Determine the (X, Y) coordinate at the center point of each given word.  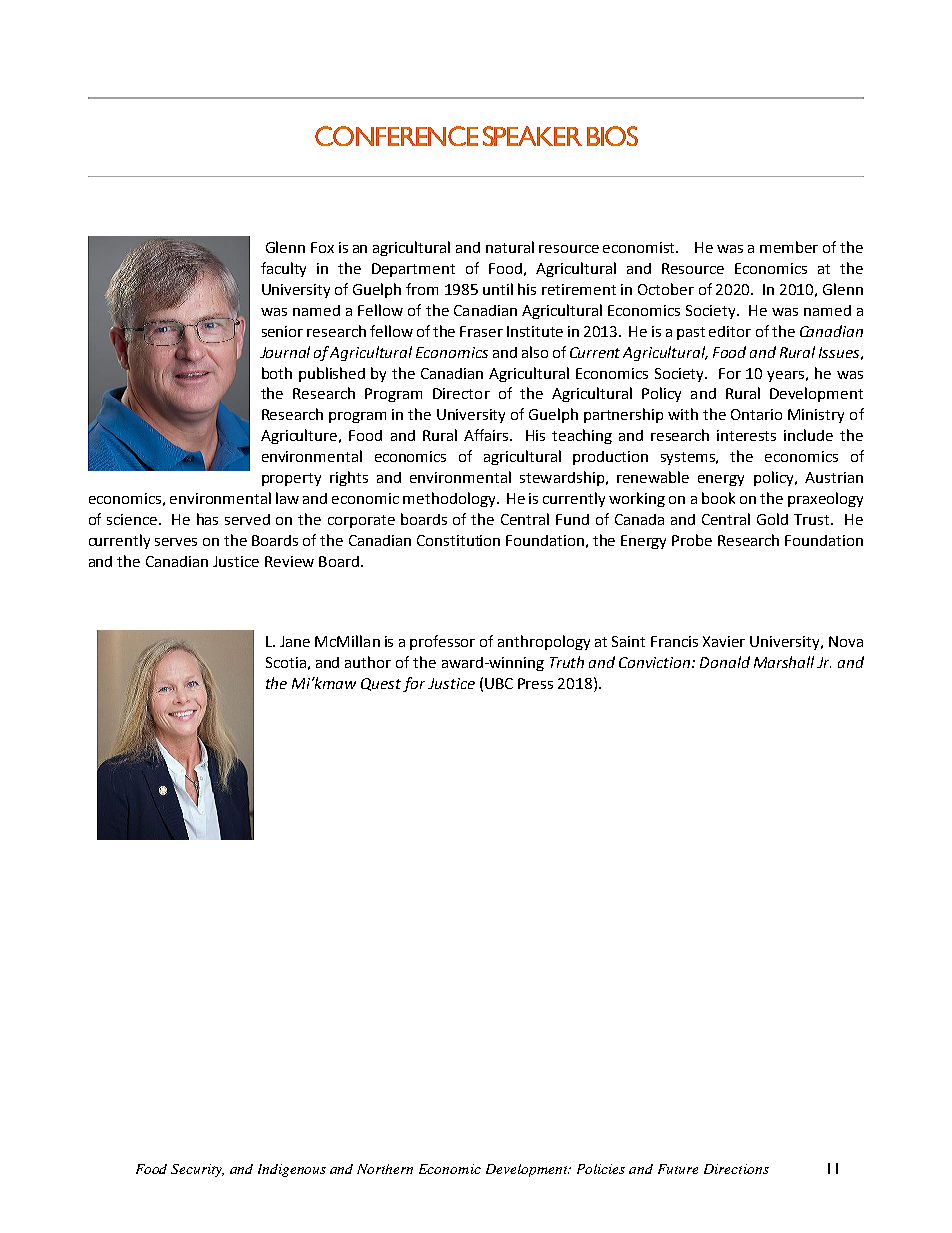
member (789, 247)
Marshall (784, 662)
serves (176, 542)
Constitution (458, 540)
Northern (385, 1169)
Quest (381, 684)
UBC (499, 683)
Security (197, 1170)
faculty (283, 269)
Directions (736, 1169)
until (498, 289)
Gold (772, 519)
